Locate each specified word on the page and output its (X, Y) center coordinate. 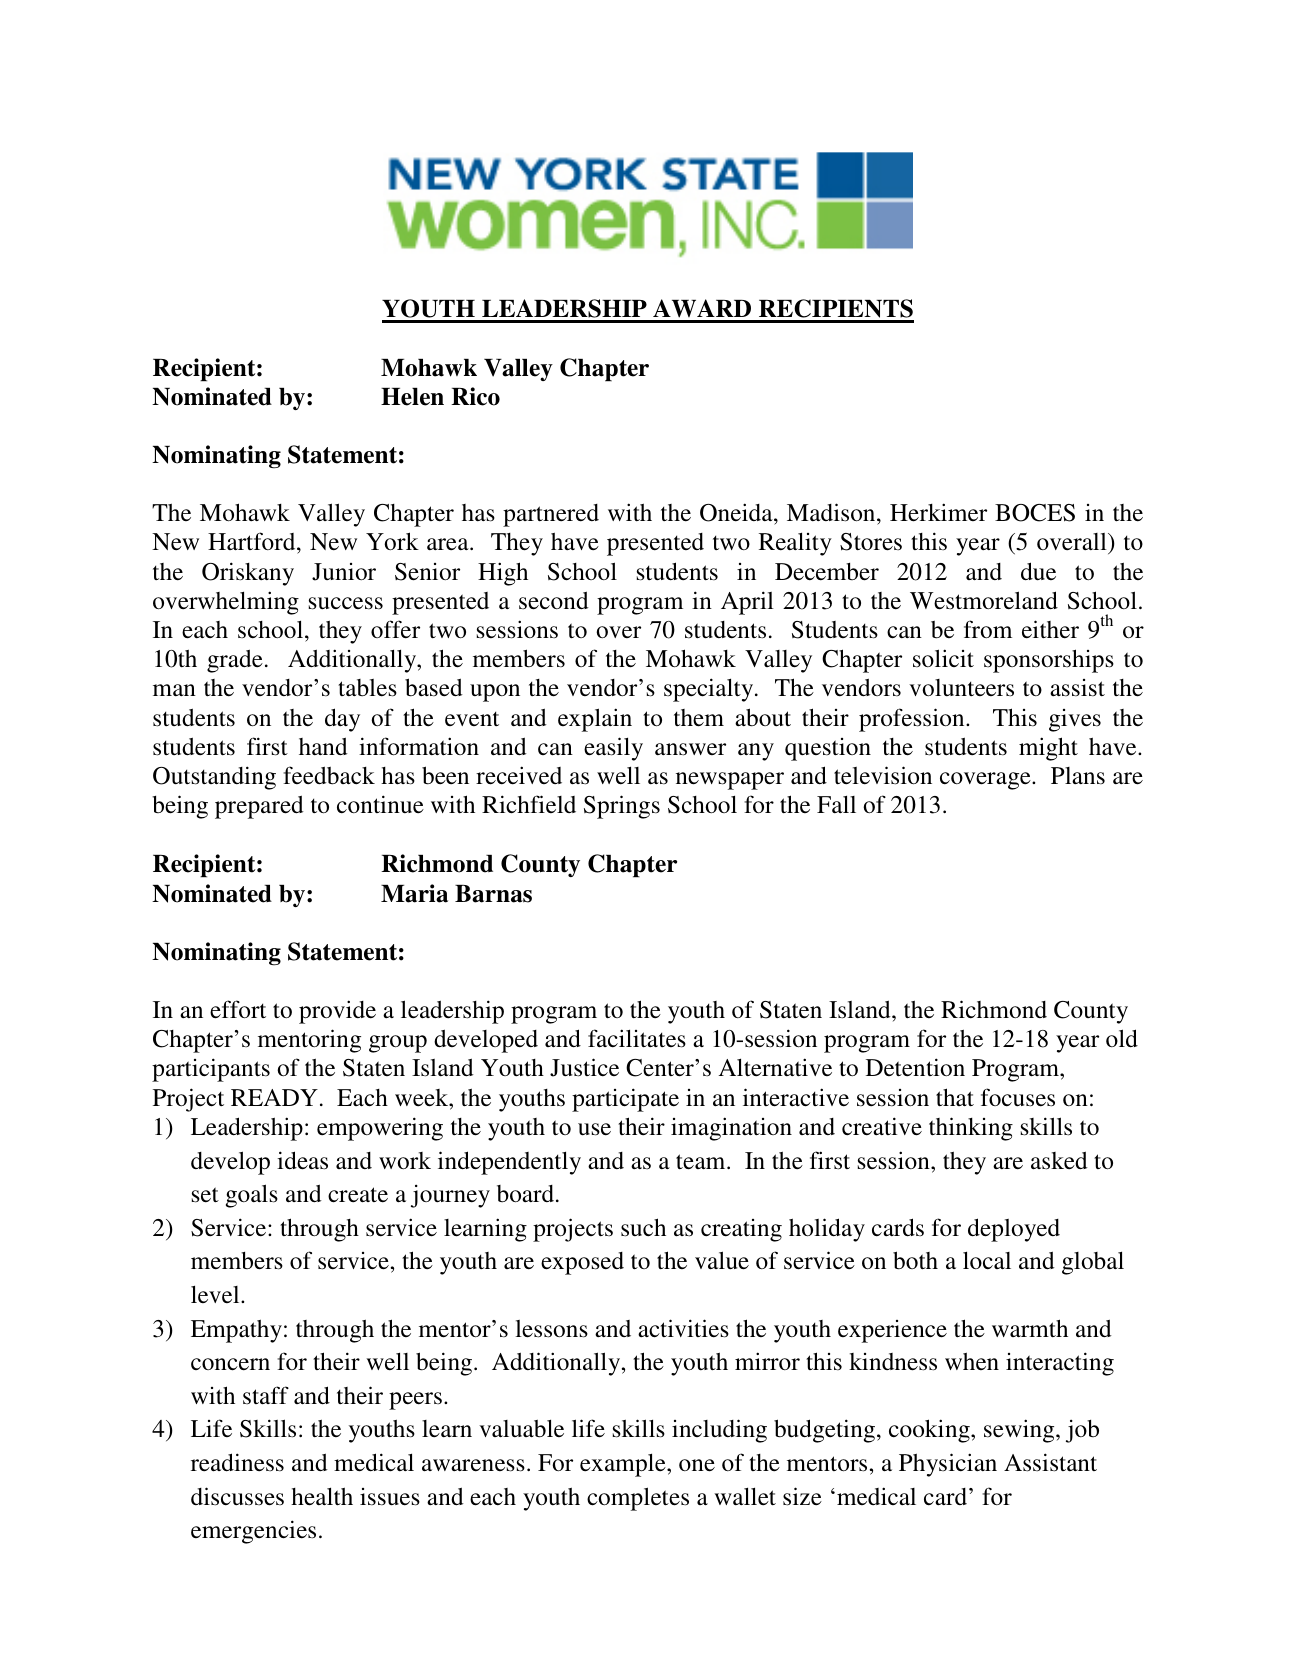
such (643, 1227)
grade (235, 661)
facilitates (637, 1038)
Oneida (737, 512)
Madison (832, 512)
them (699, 718)
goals (252, 1196)
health (322, 1496)
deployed (1014, 1230)
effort (238, 1009)
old (1122, 1038)
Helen (412, 397)
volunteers (961, 688)
